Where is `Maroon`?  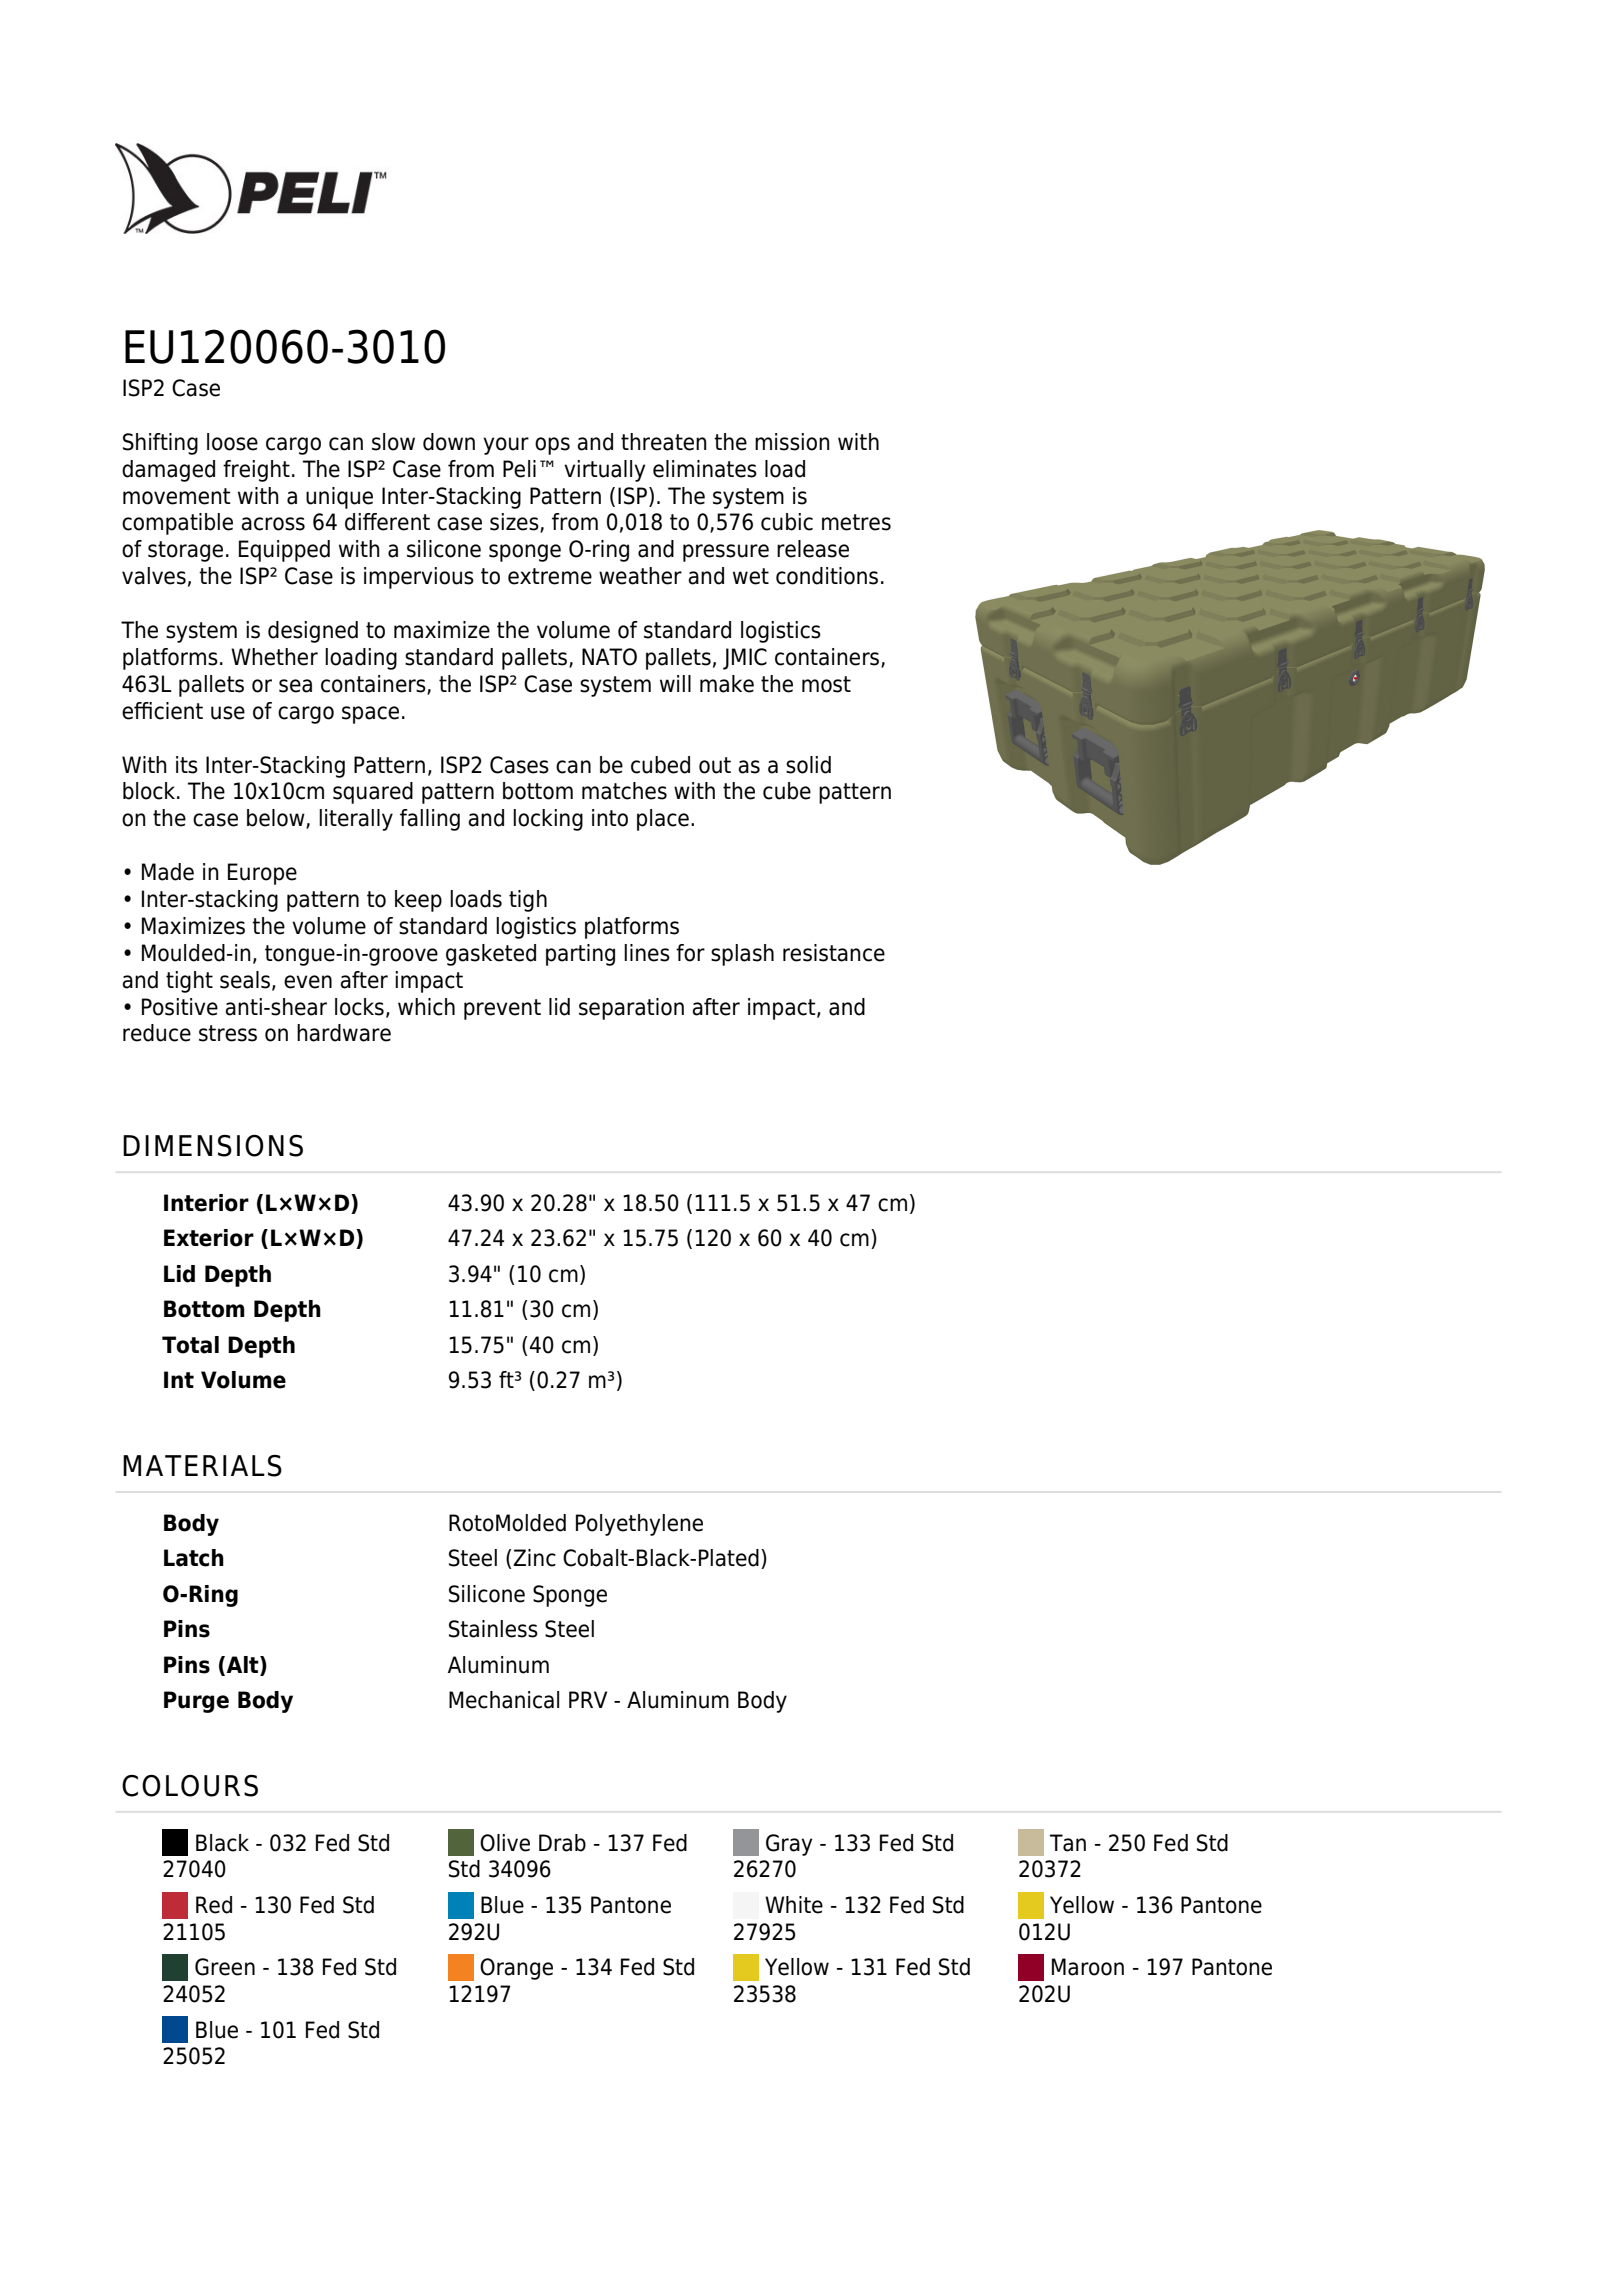
Maroon is located at coordinates (1088, 1967).
